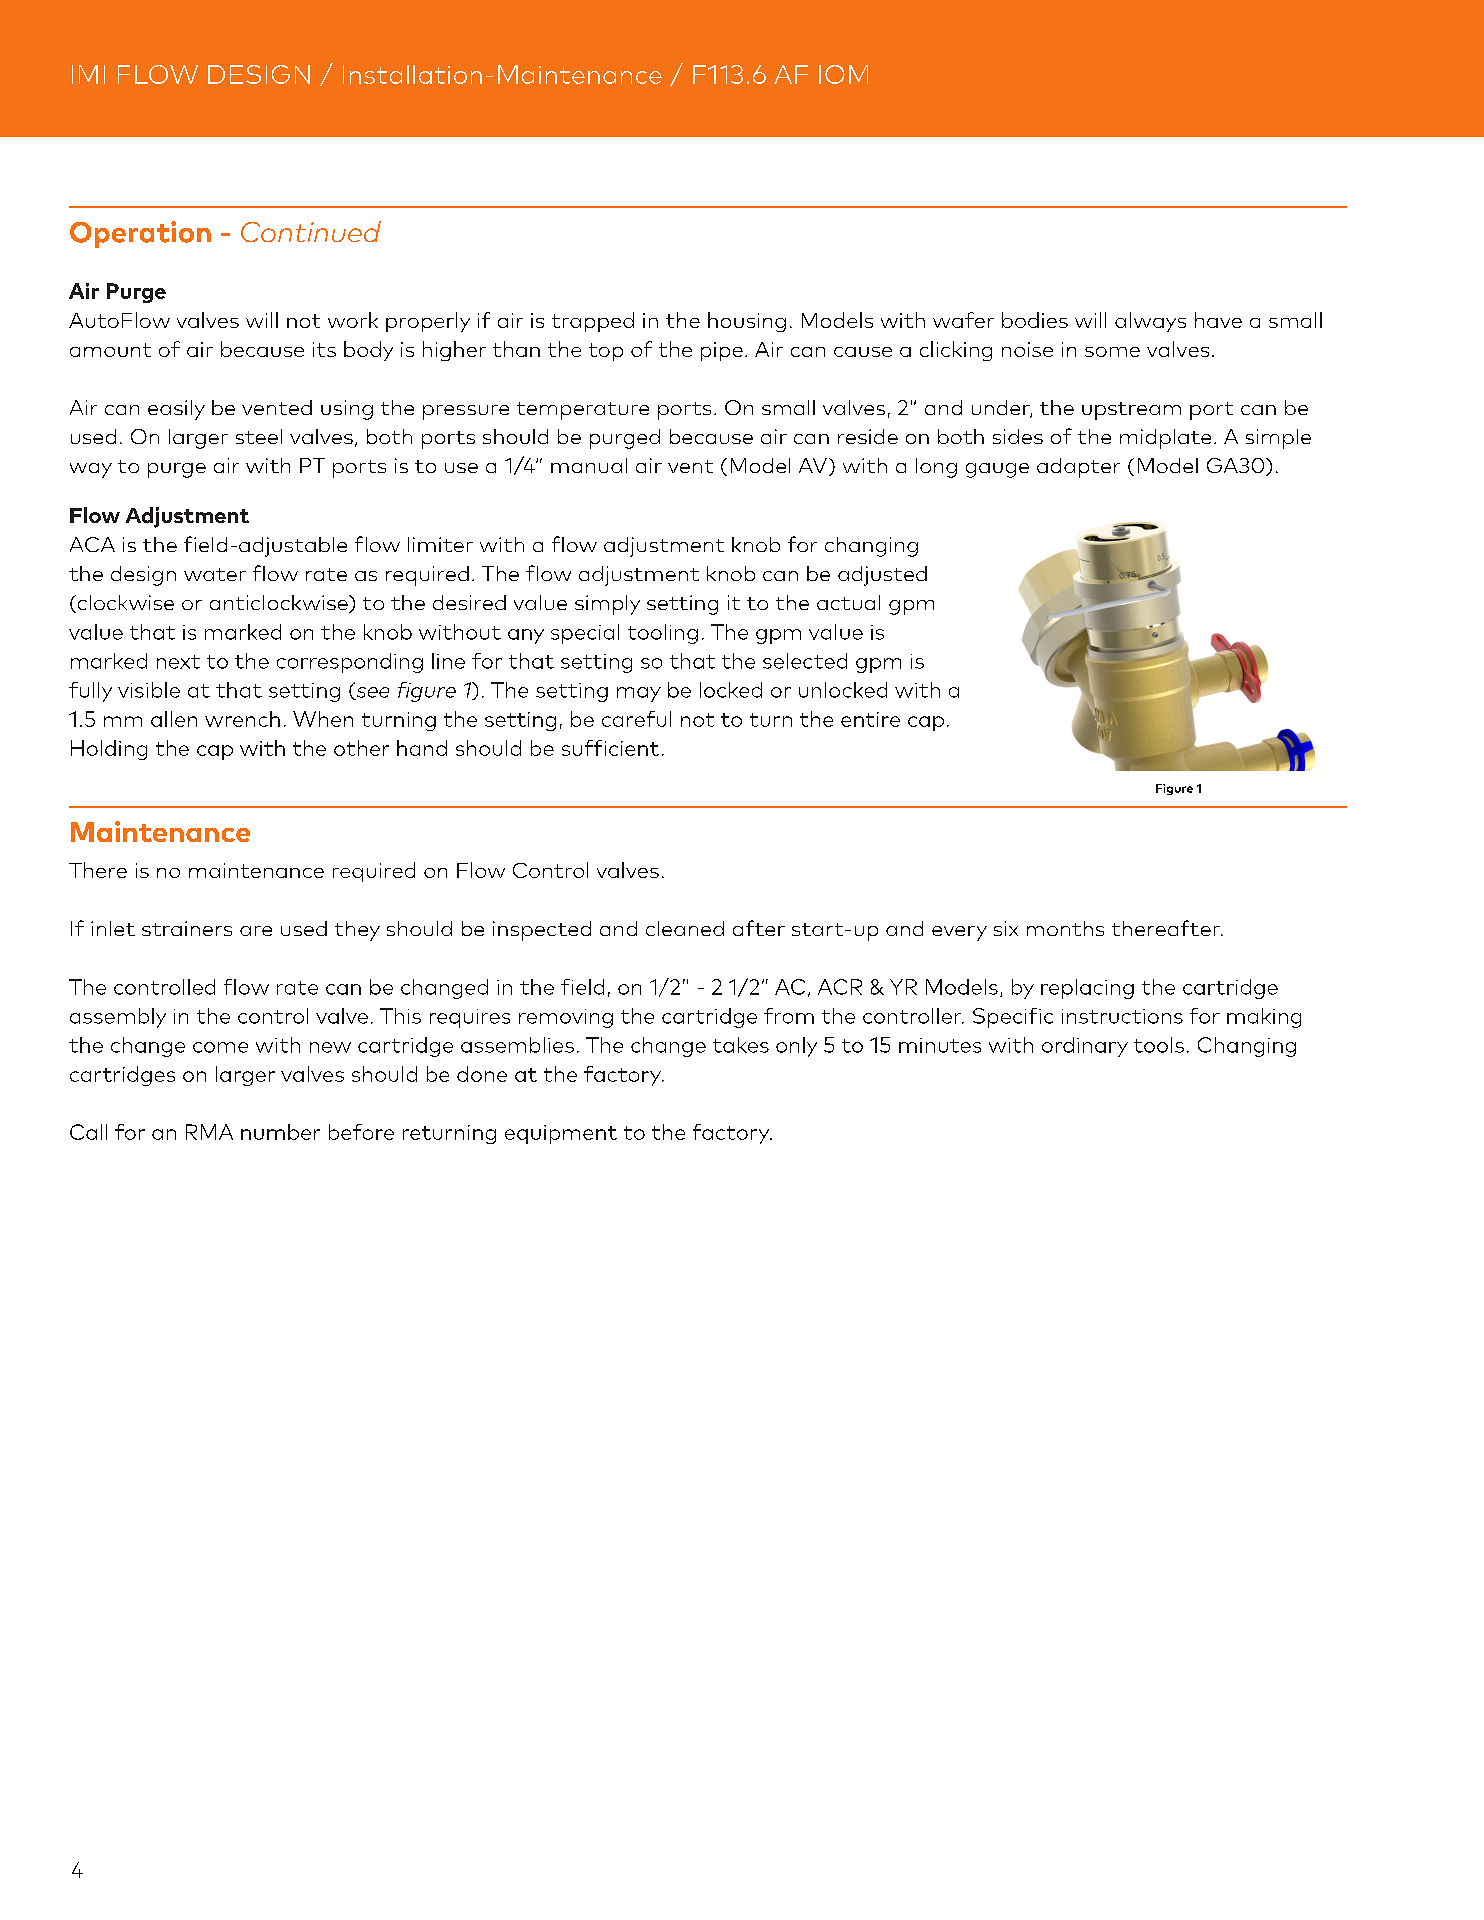  I want to click on have, so click(1218, 320).
